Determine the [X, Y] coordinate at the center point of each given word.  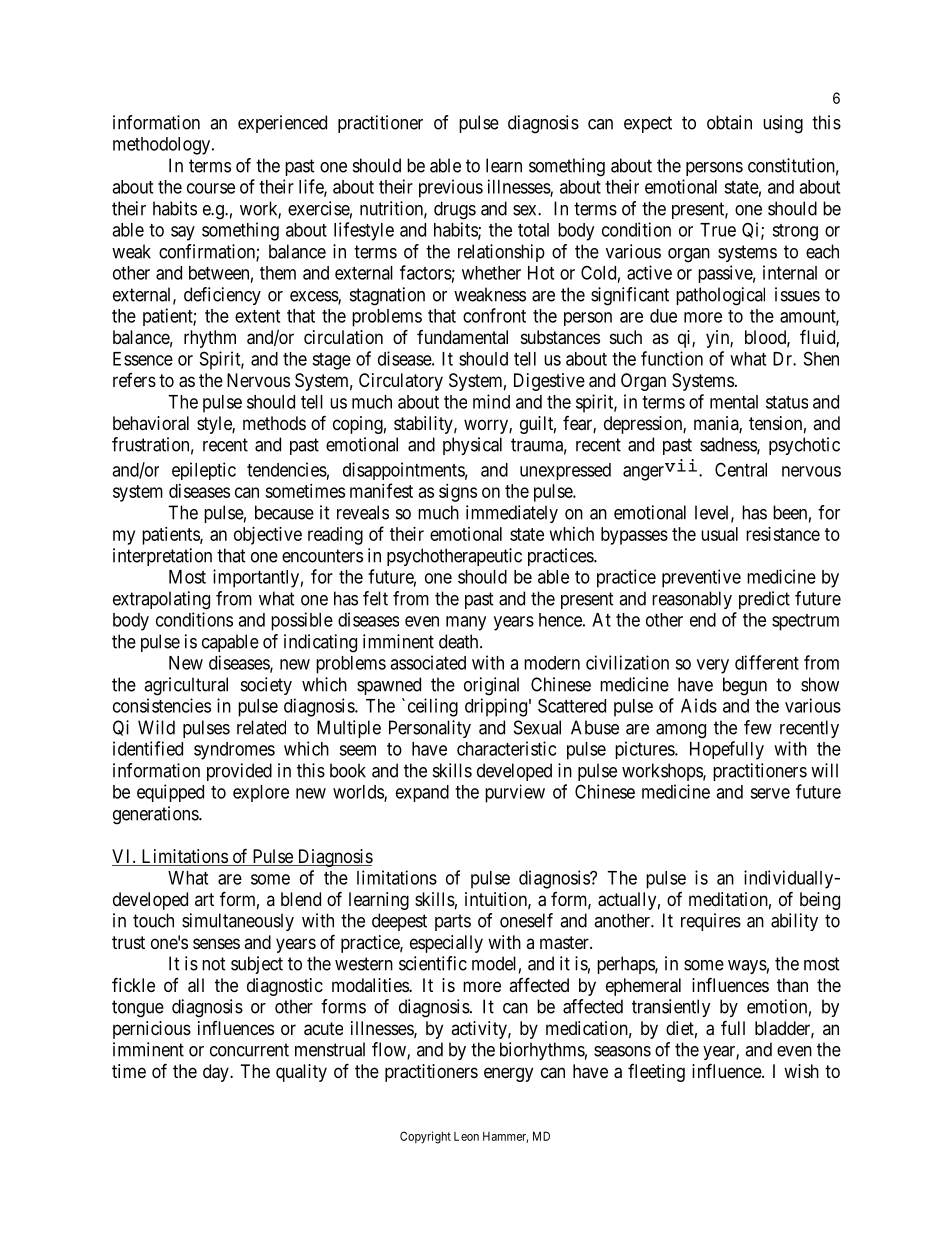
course [211, 188]
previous [451, 188]
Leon [466, 1136]
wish [801, 1071]
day [217, 1073]
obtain [729, 122]
